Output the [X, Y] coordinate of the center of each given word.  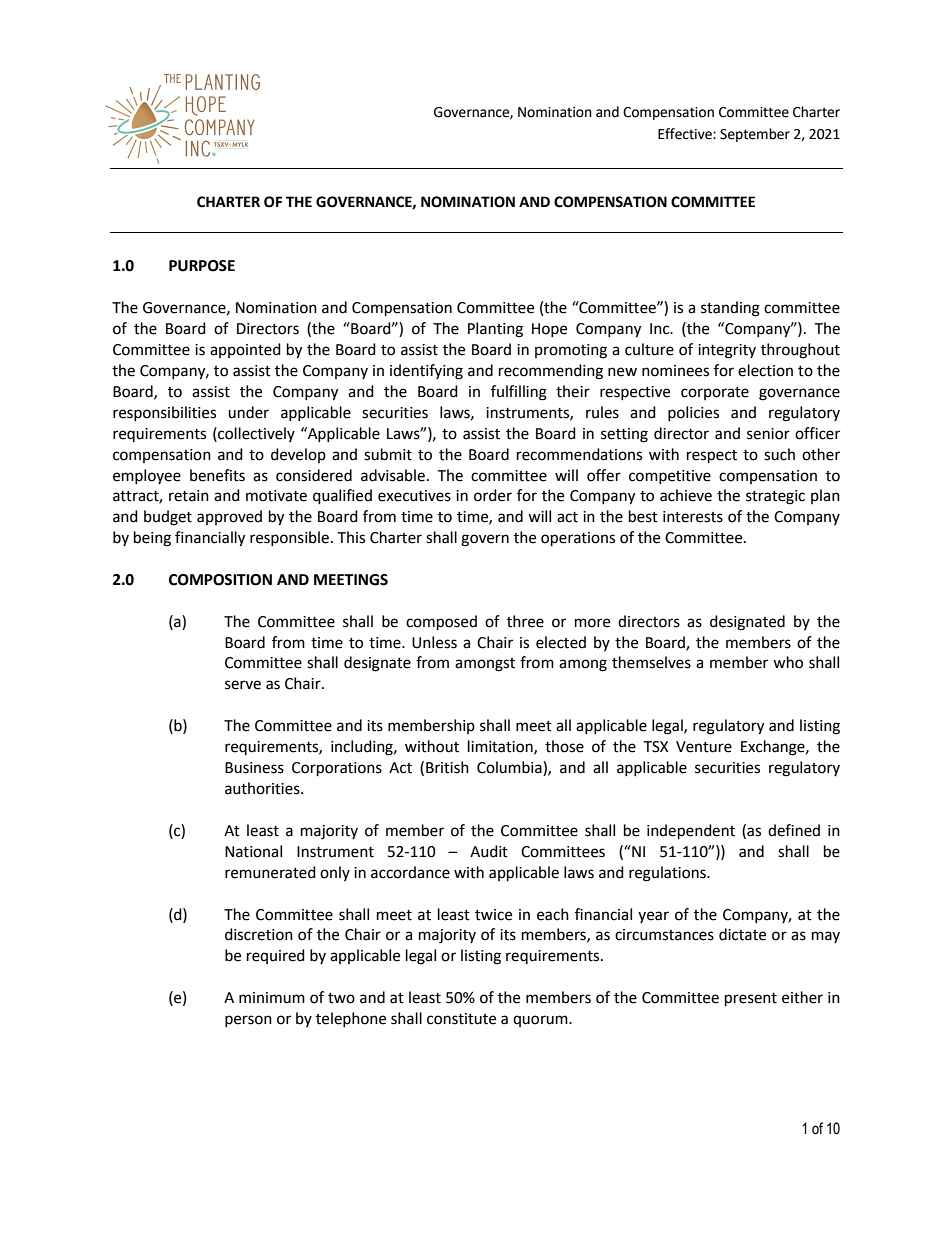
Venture [704, 747]
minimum [272, 998]
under [248, 412]
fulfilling [519, 393]
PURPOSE [202, 266]
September [755, 135]
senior [768, 434]
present [751, 1000]
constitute [461, 1019]
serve [243, 685]
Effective [686, 134]
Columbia [510, 768]
